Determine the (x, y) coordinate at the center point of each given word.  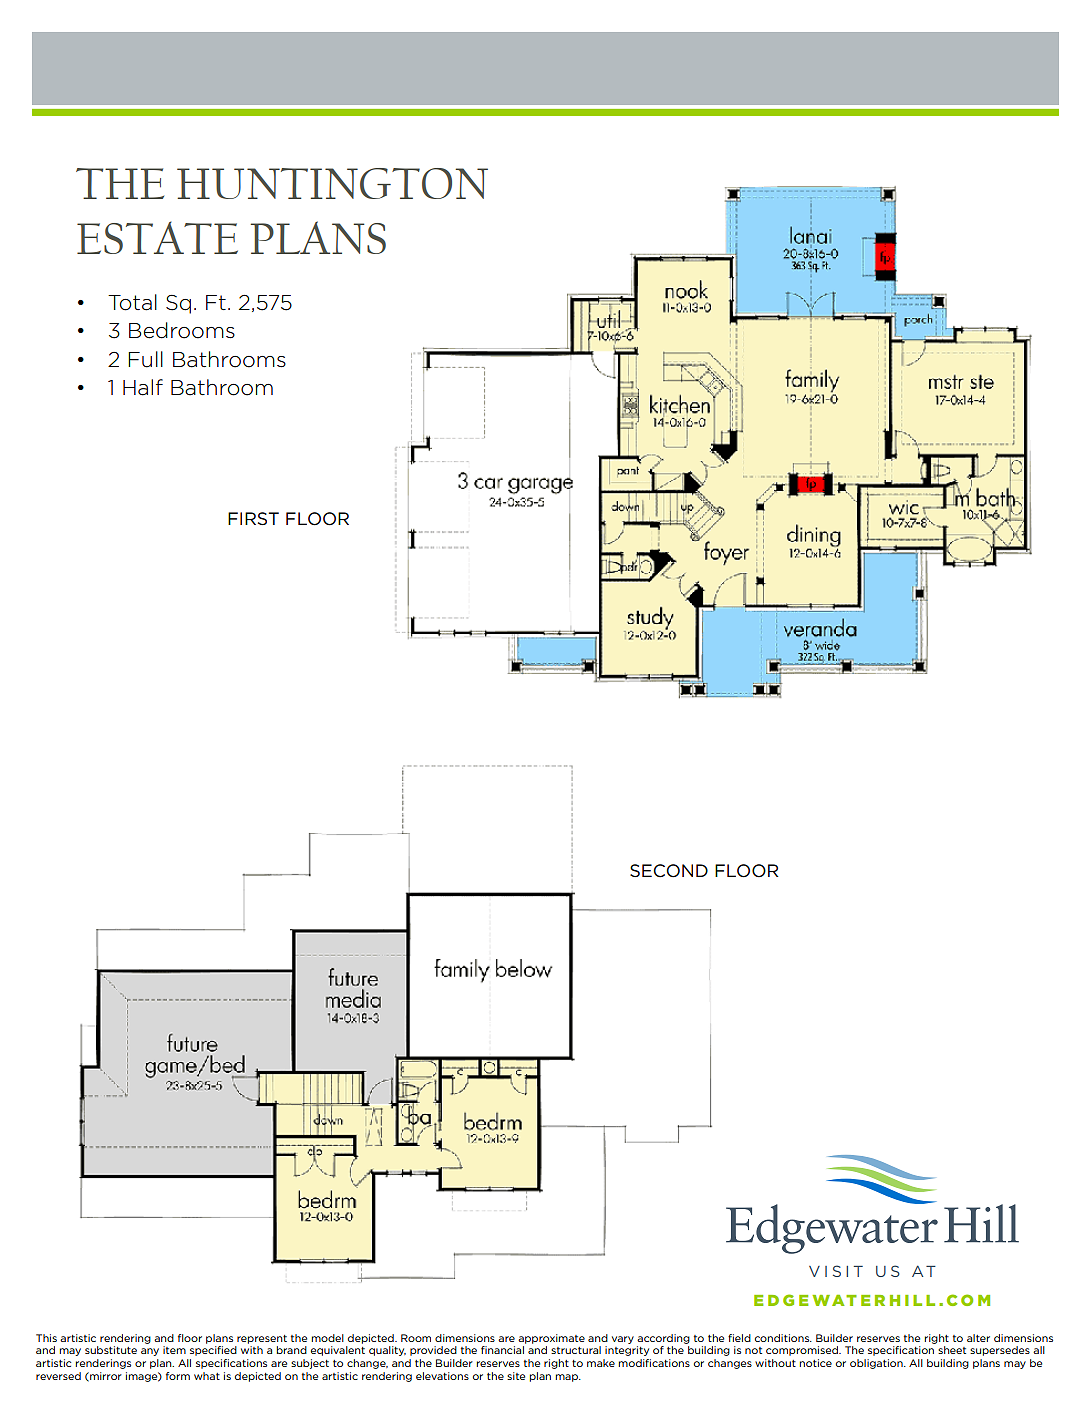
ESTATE (157, 237)
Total (132, 302)
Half (143, 387)
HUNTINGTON (332, 183)
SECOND (669, 871)
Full (145, 359)
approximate (551, 1339)
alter (978, 1338)
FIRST (253, 518)
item (174, 1350)
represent (262, 1339)
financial (502, 1350)
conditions (783, 1338)
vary (623, 1340)
